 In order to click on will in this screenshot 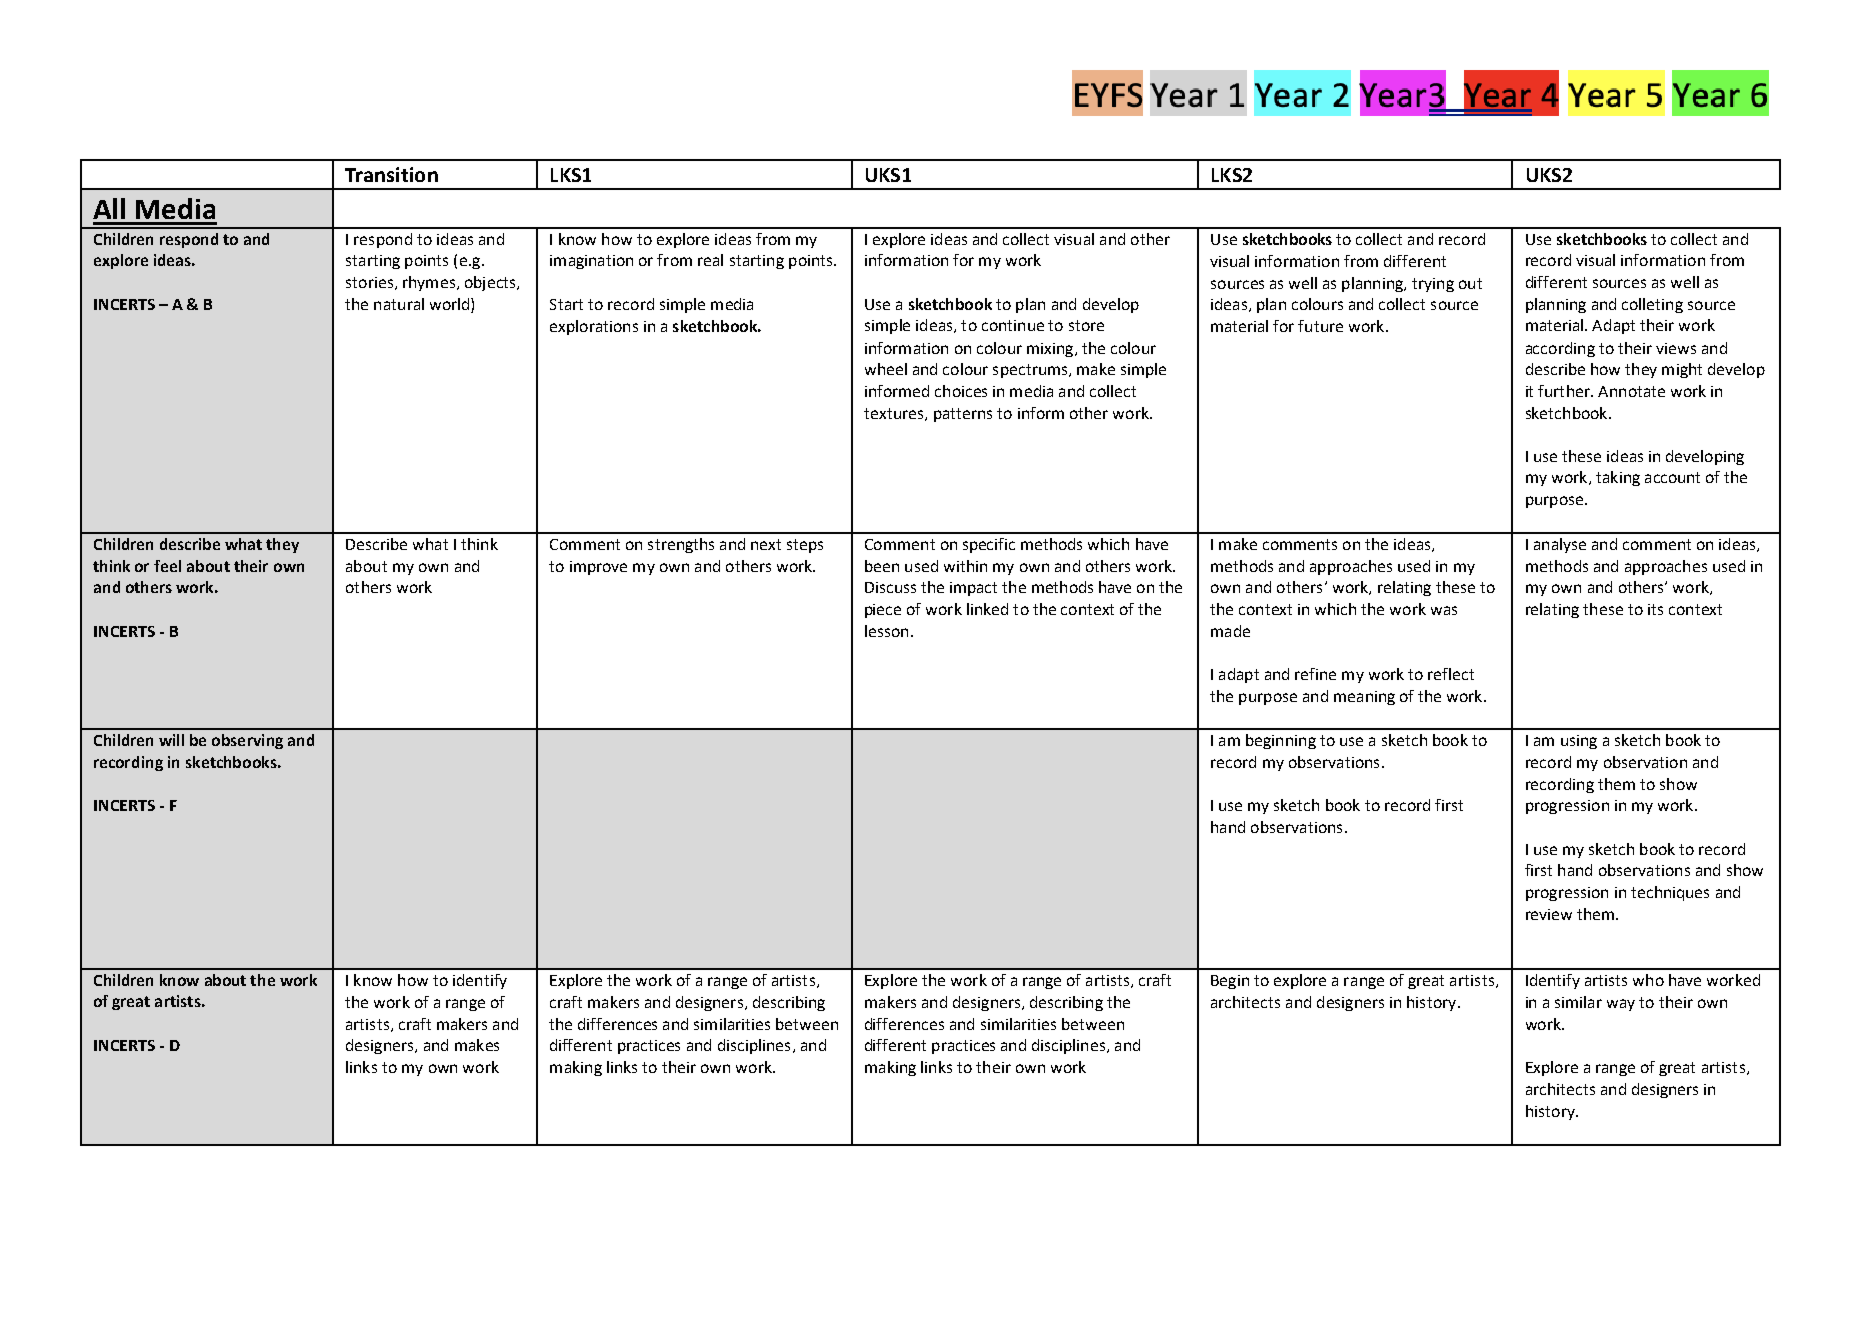, I will do `click(171, 740)`.
